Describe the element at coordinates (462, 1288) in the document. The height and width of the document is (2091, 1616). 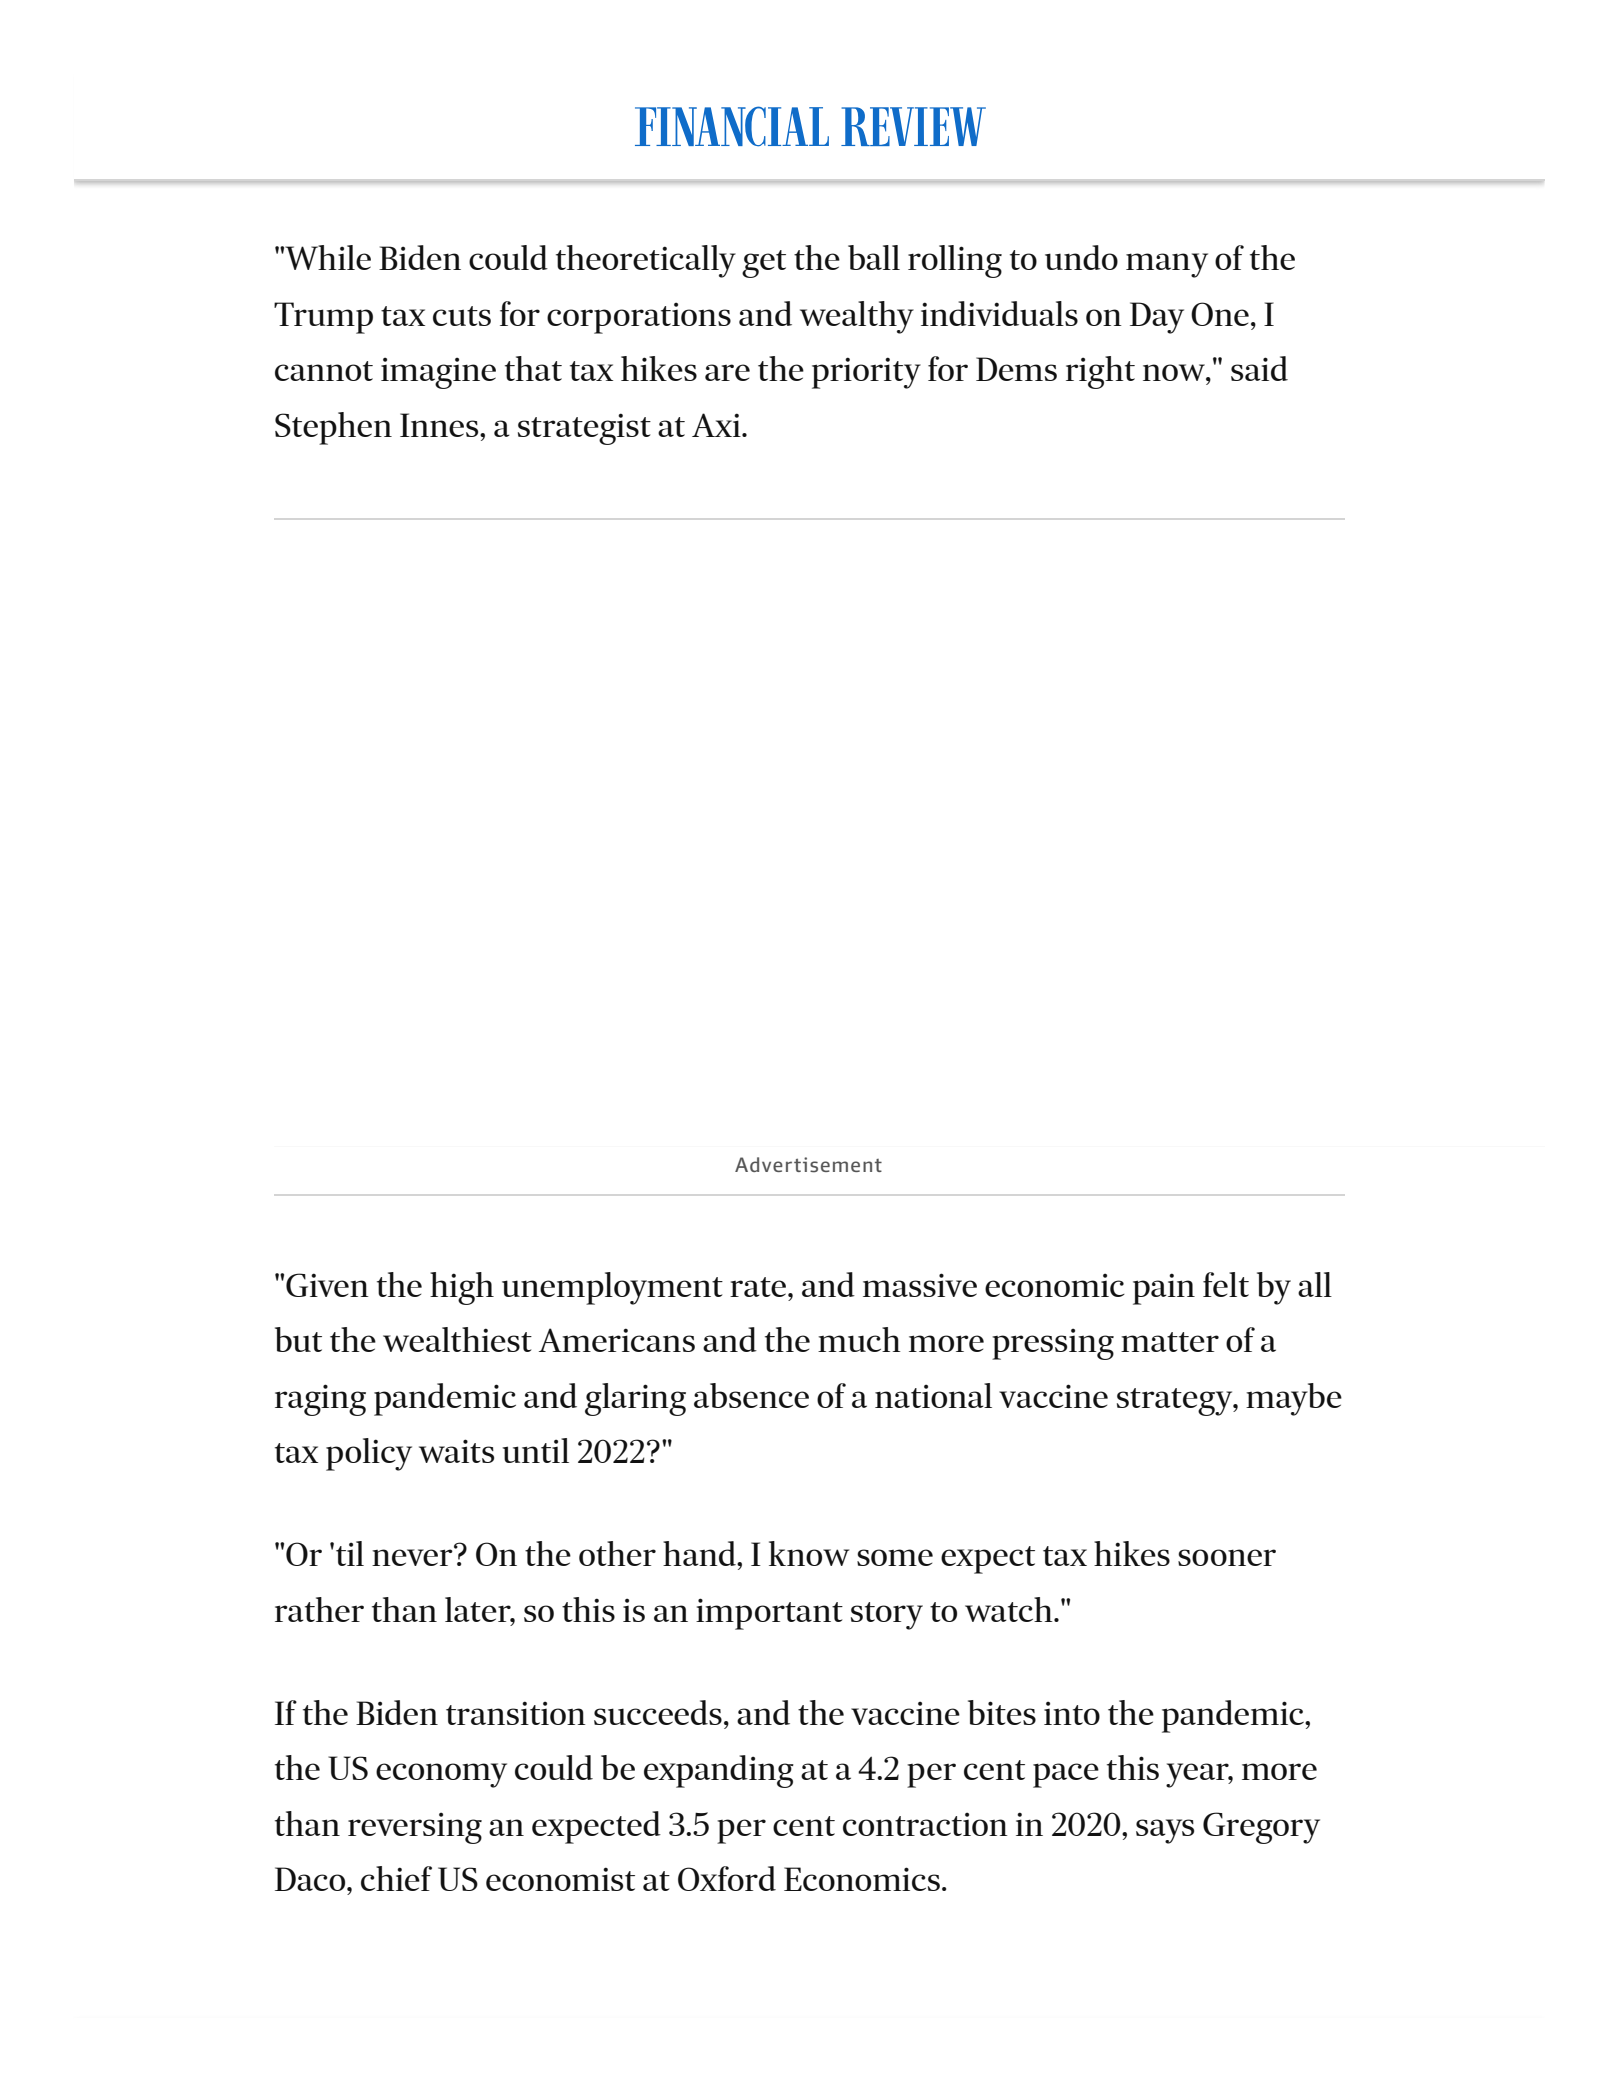
I see `high` at that location.
